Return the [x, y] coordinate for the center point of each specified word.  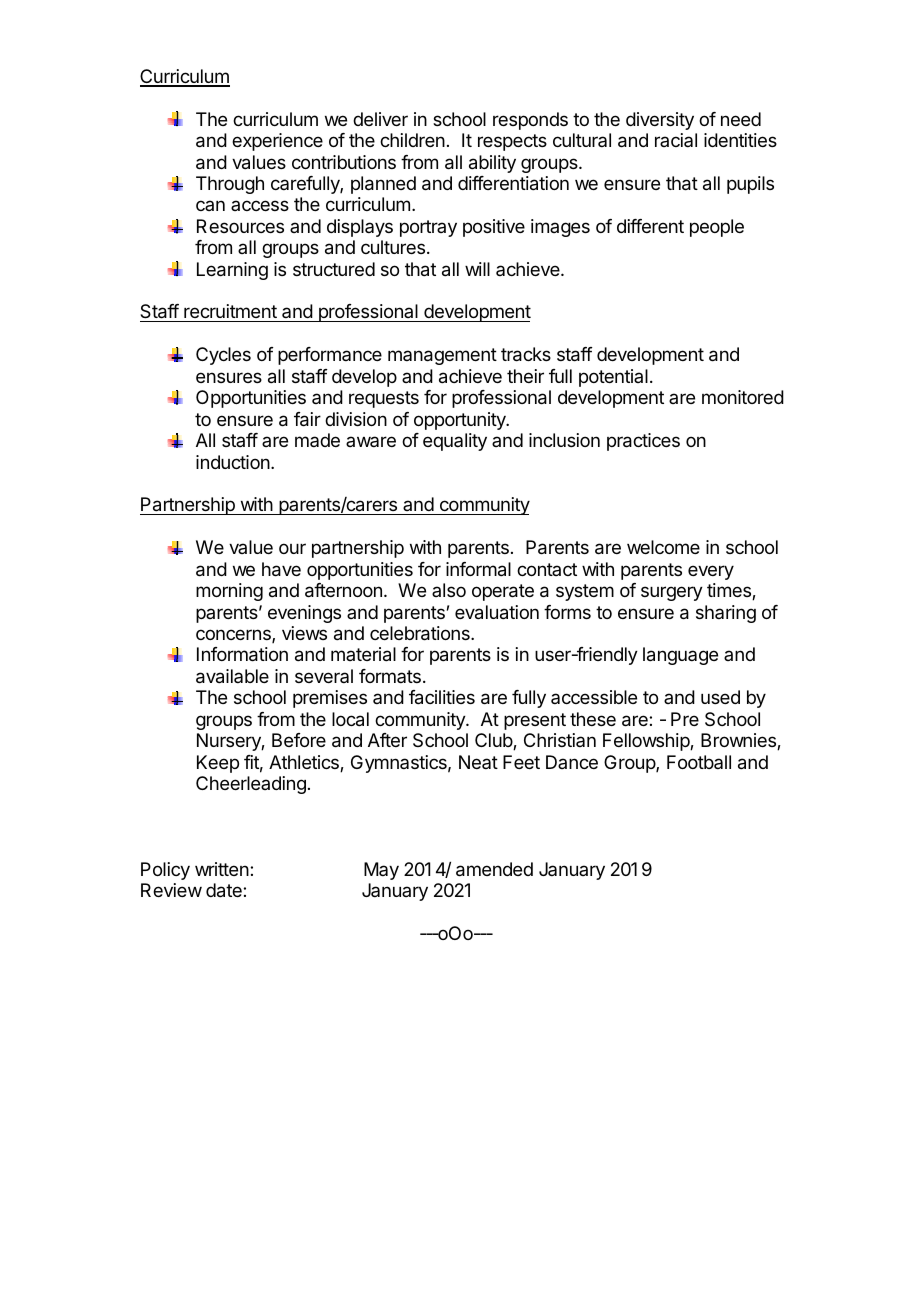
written [223, 869]
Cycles [223, 356]
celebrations [421, 633]
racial [676, 140]
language [680, 656]
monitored [743, 397]
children [412, 140]
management [442, 356]
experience [277, 142]
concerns [234, 636]
